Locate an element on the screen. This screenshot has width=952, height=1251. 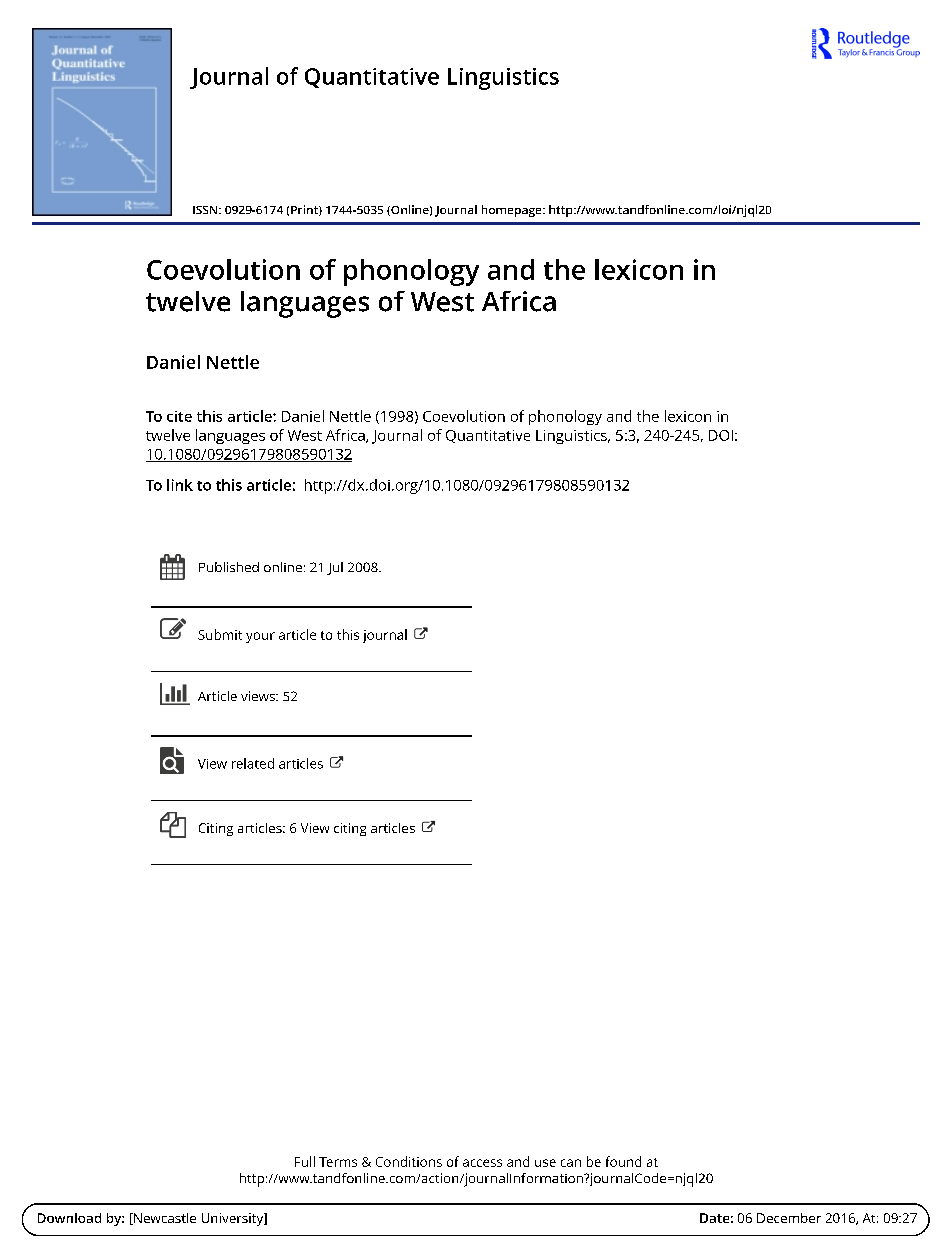
link is located at coordinates (180, 485).
